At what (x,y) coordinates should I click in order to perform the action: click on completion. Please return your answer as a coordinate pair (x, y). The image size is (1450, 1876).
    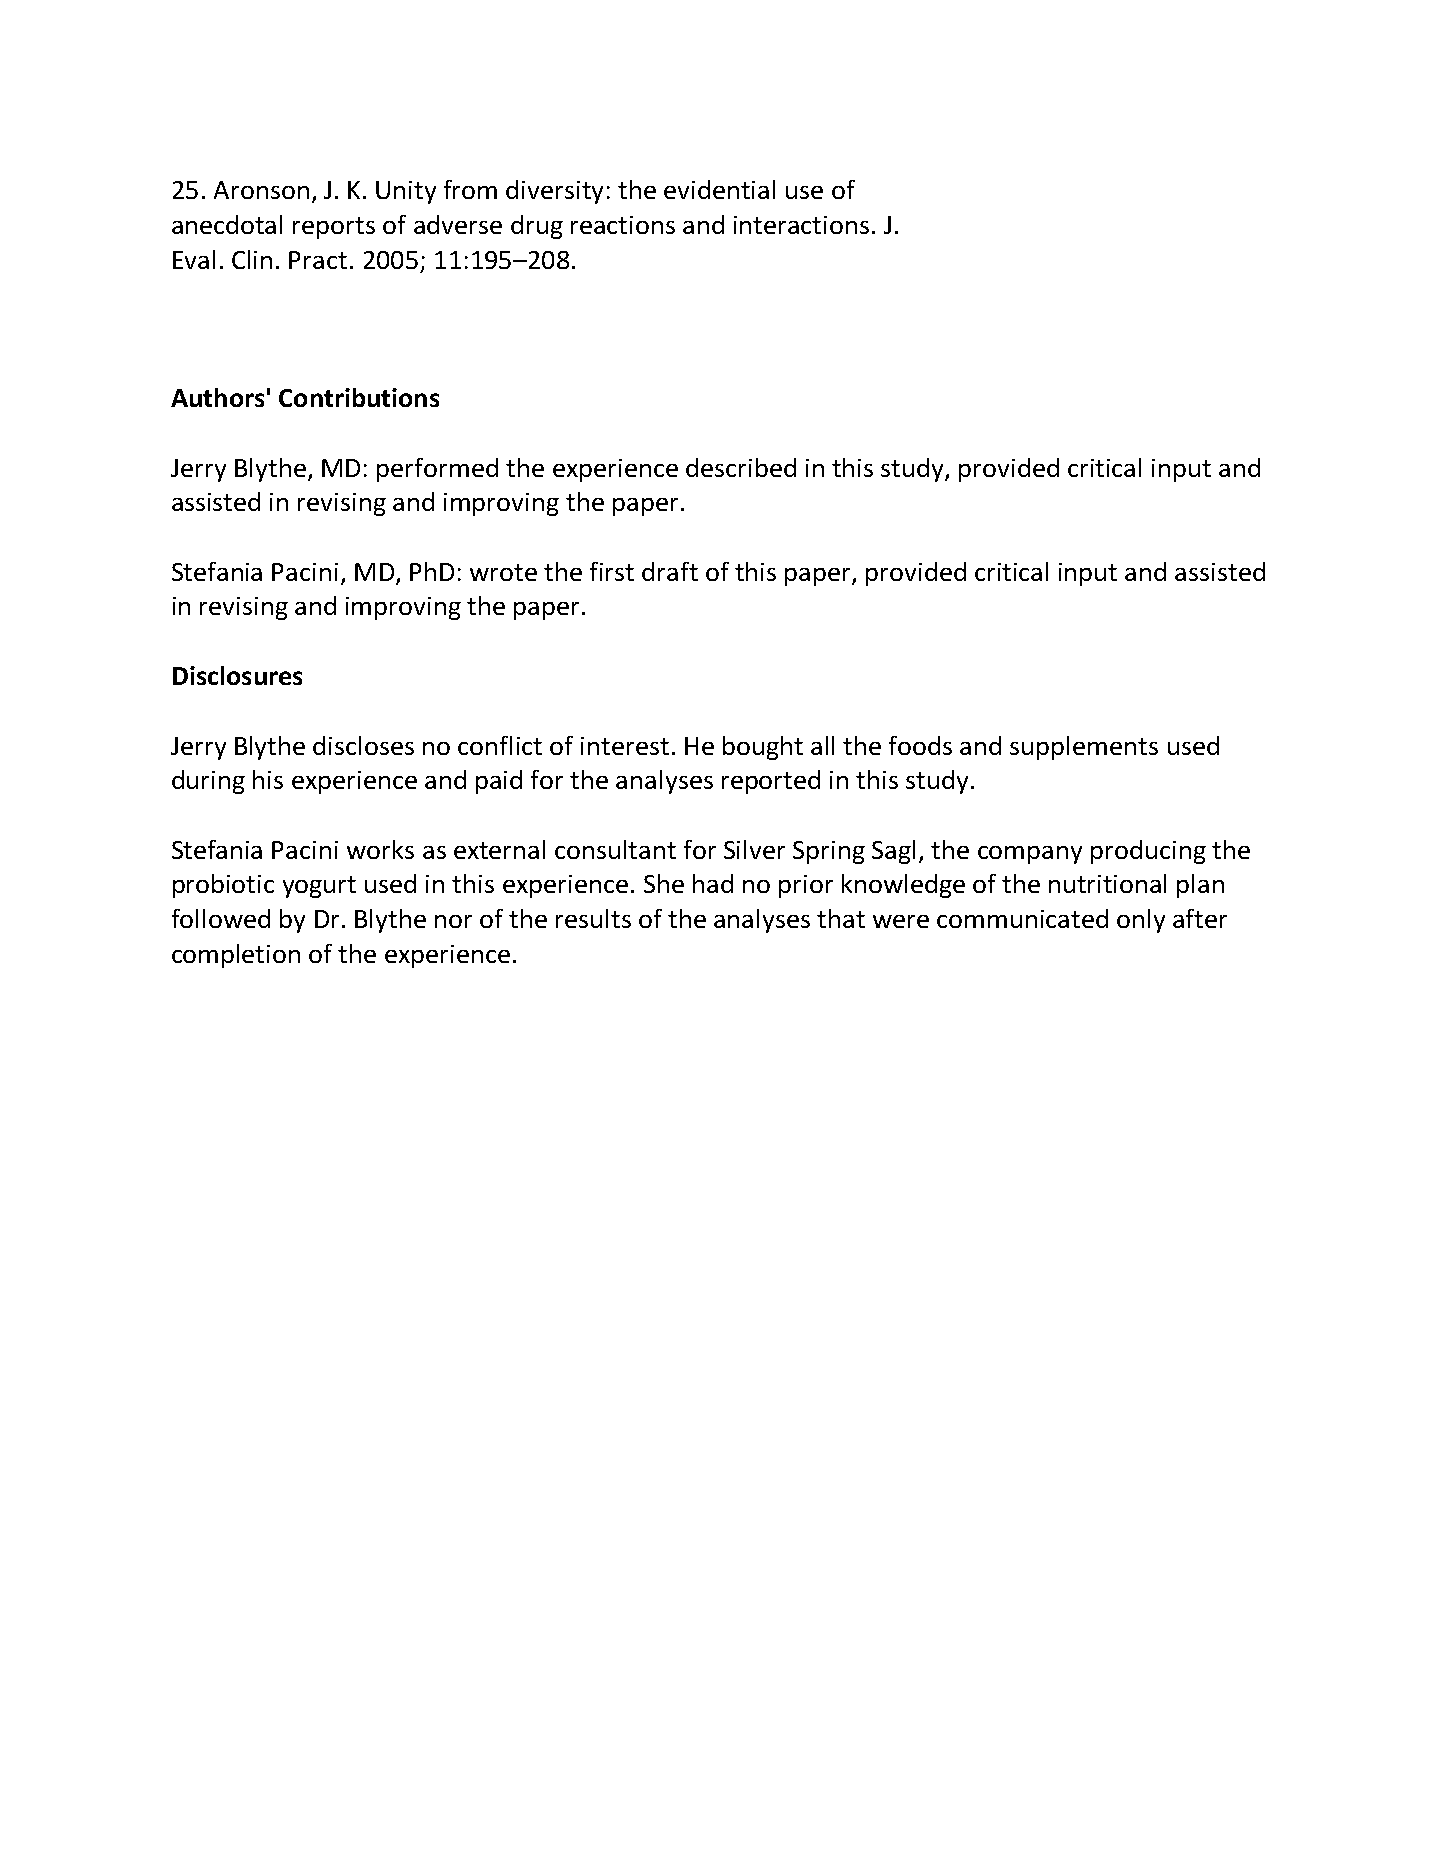
    Looking at the image, I should click on (236, 956).
